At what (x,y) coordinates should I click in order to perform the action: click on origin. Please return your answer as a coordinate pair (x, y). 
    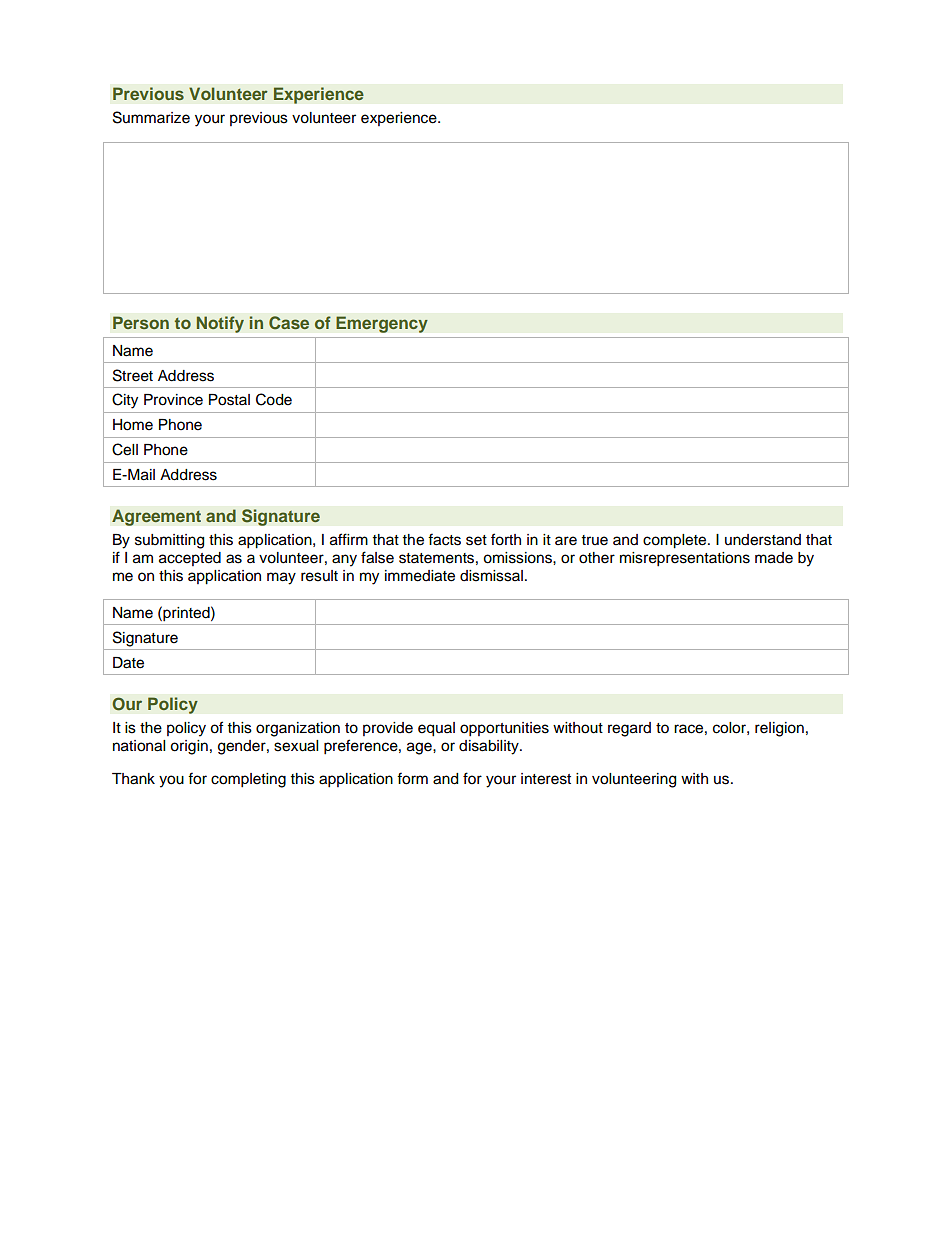
    Looking at the image, I should click on (189, 747).
